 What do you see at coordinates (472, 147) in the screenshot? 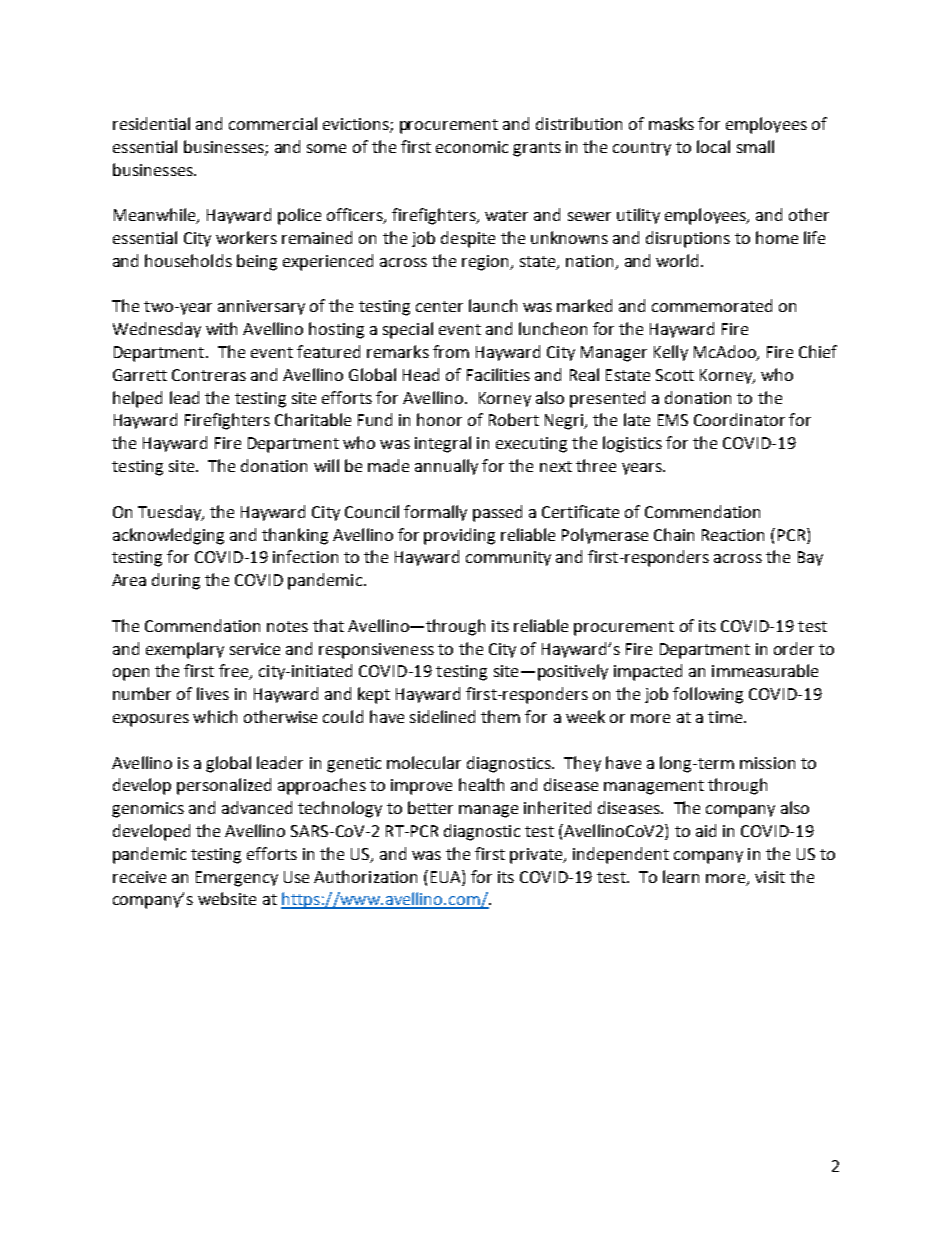
I see `economic` at bounding box center [472, 147].
